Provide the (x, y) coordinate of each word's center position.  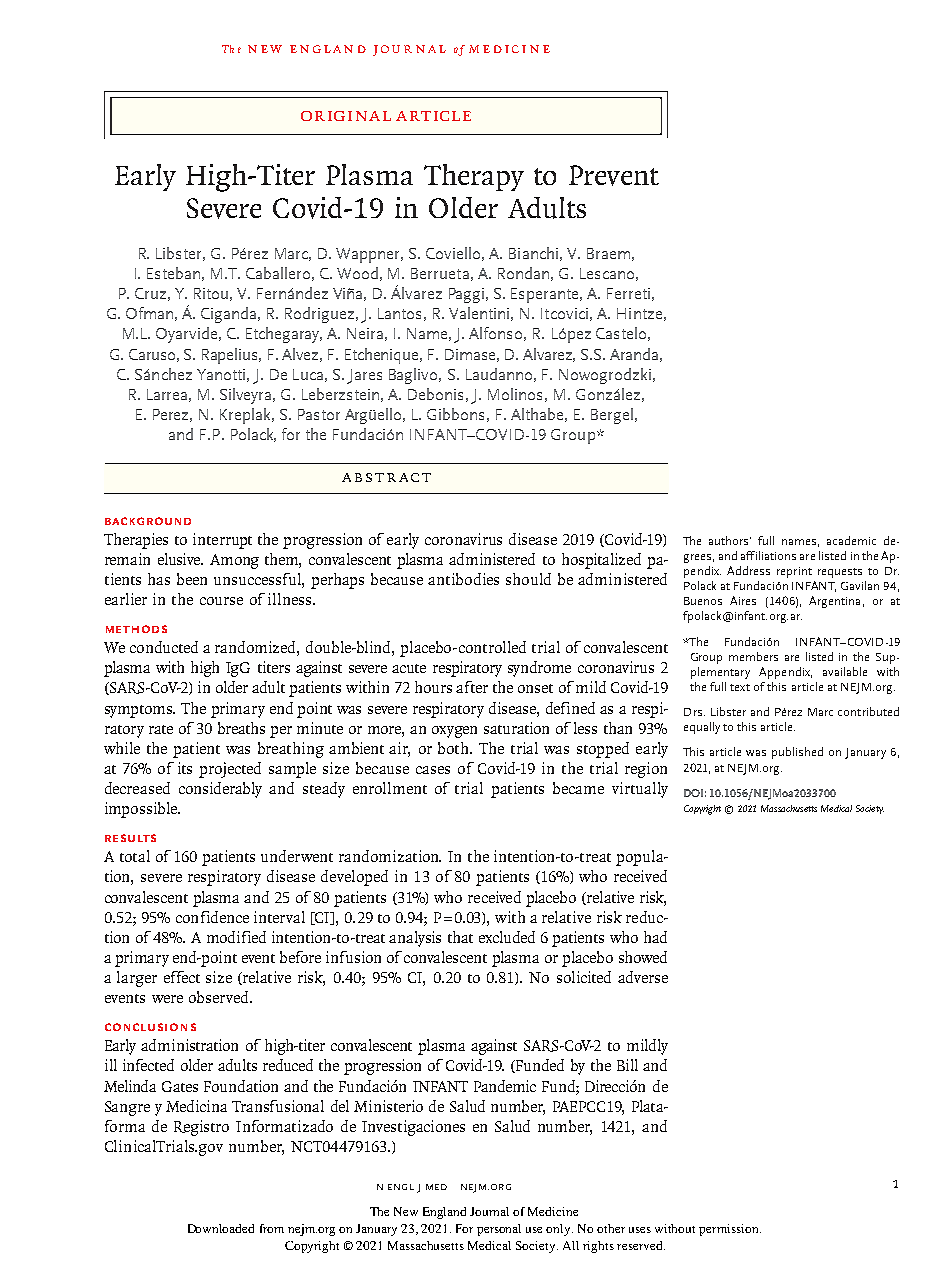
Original (346, 116)
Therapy (474, 177)
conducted (164, 647)
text (740, 687)
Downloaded (221, 1228)
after (472, 687)
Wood (357, 273)
